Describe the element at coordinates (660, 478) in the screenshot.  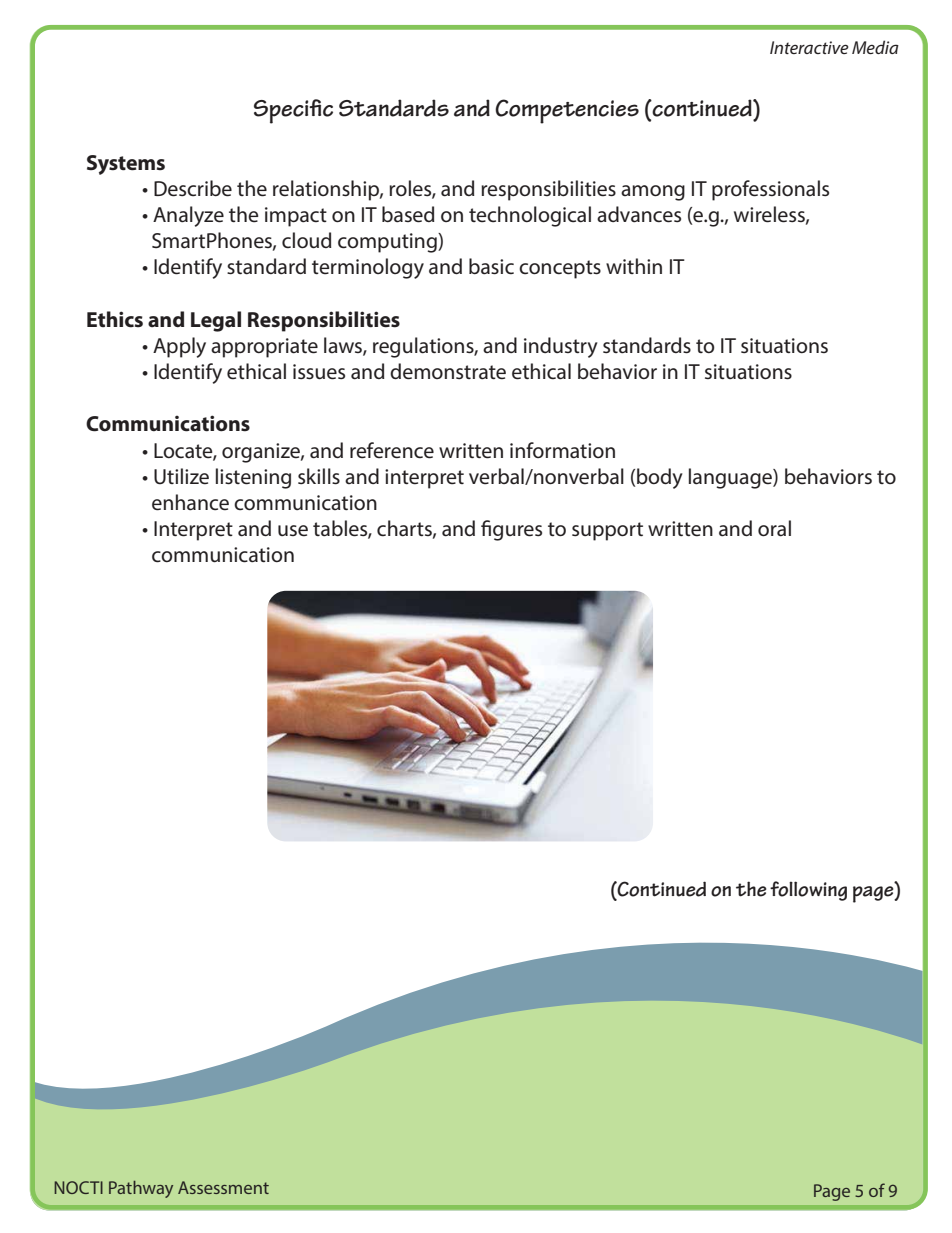
I see `body` at that location.
